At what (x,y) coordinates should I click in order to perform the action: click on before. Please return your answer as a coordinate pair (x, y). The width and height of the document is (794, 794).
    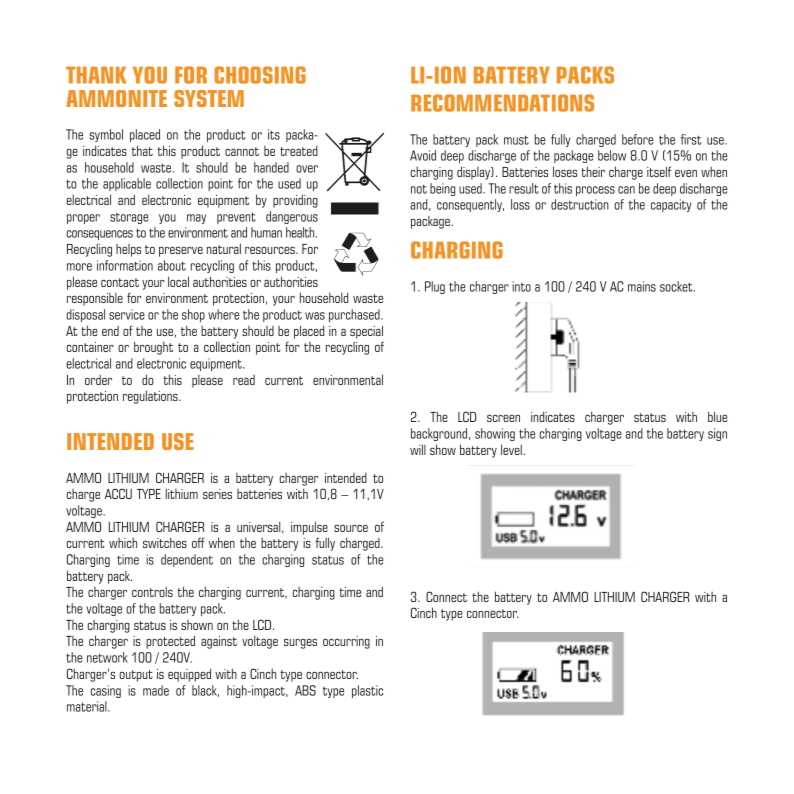
    Looking at the image, I should click on (637, 139).
